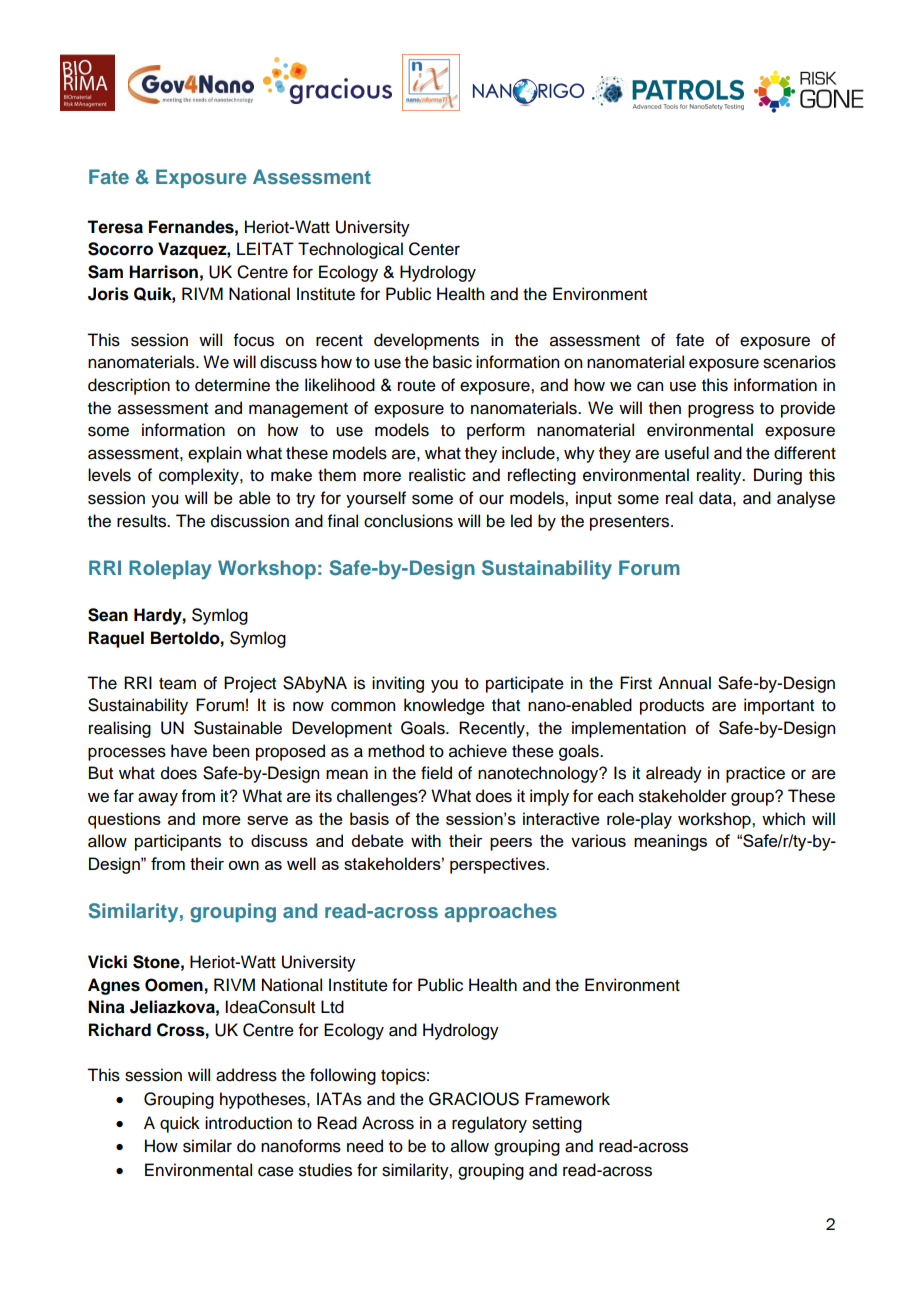  I want to click on setting, so click(557, 1124).
